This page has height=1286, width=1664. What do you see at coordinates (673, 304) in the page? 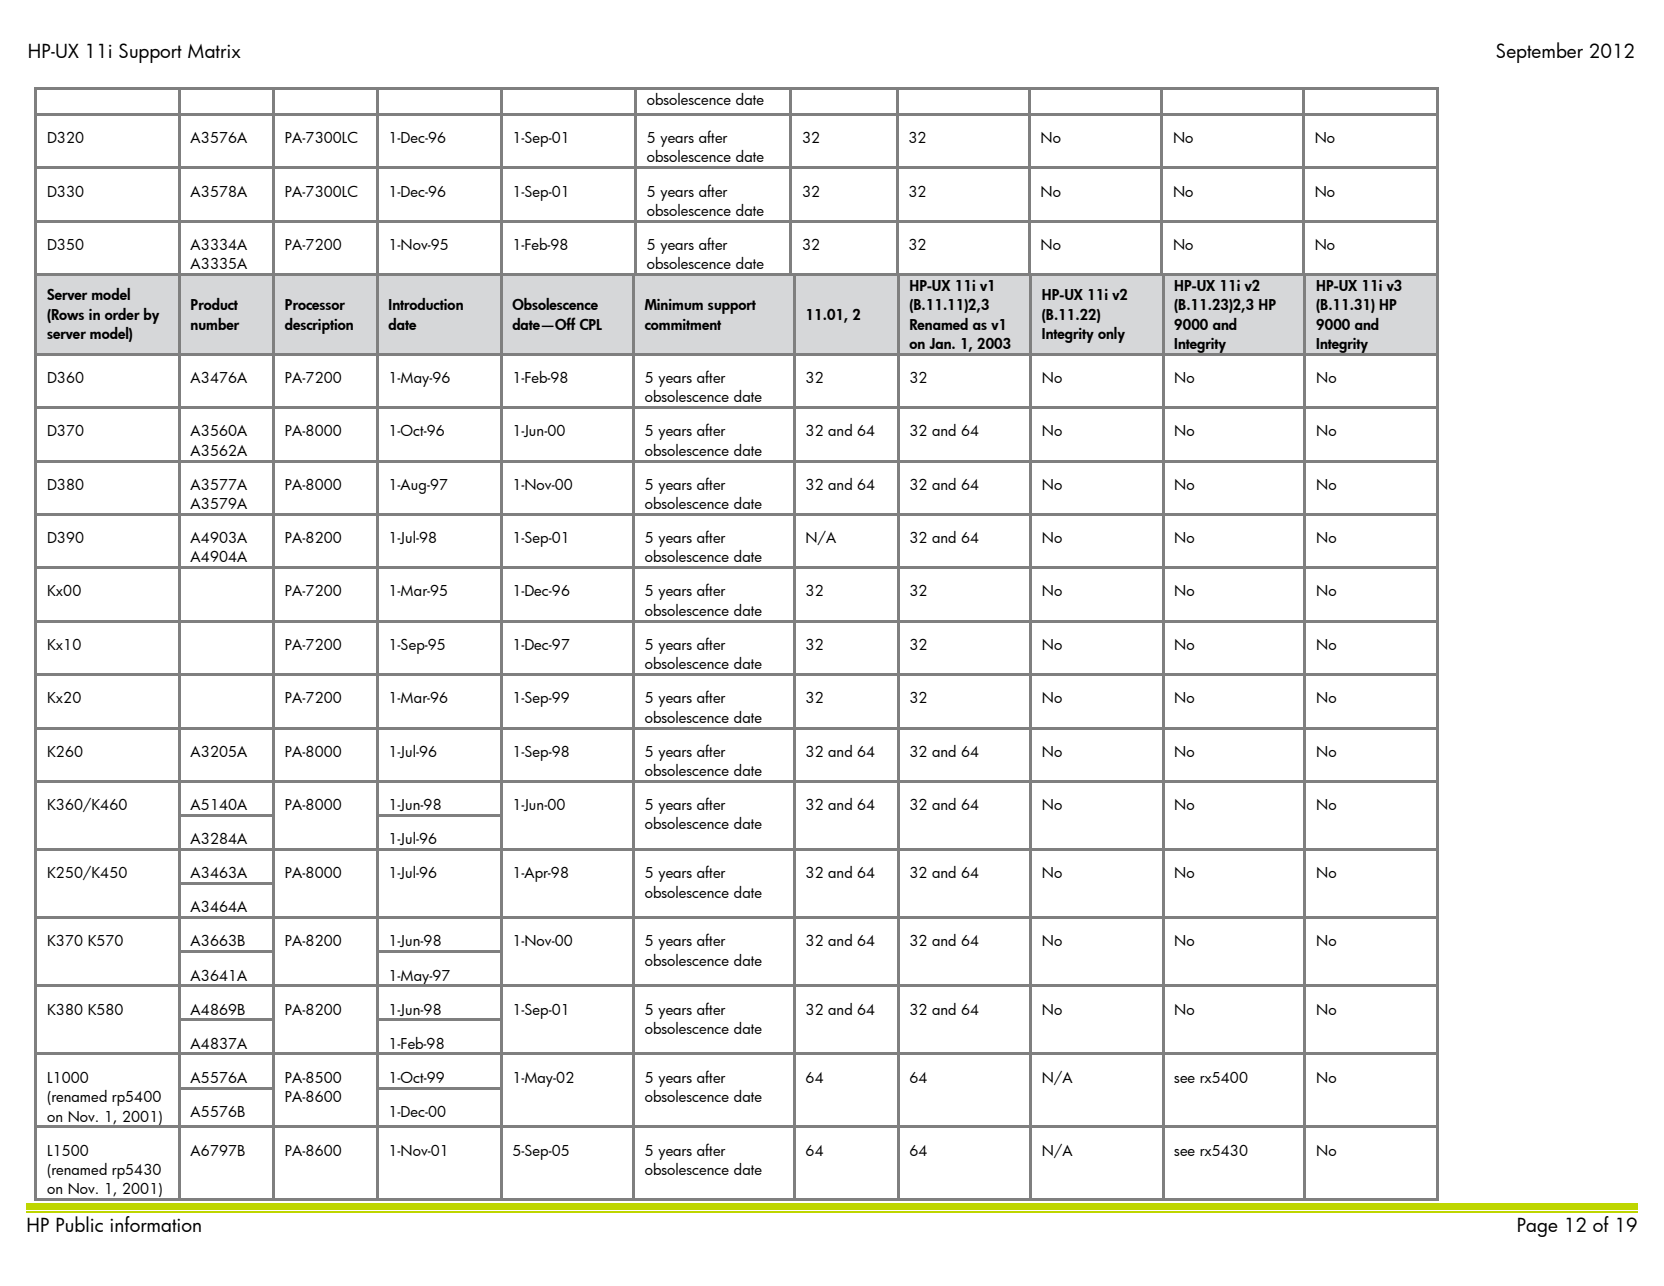
I see `Minimum` at bounding box center [673, 304].
